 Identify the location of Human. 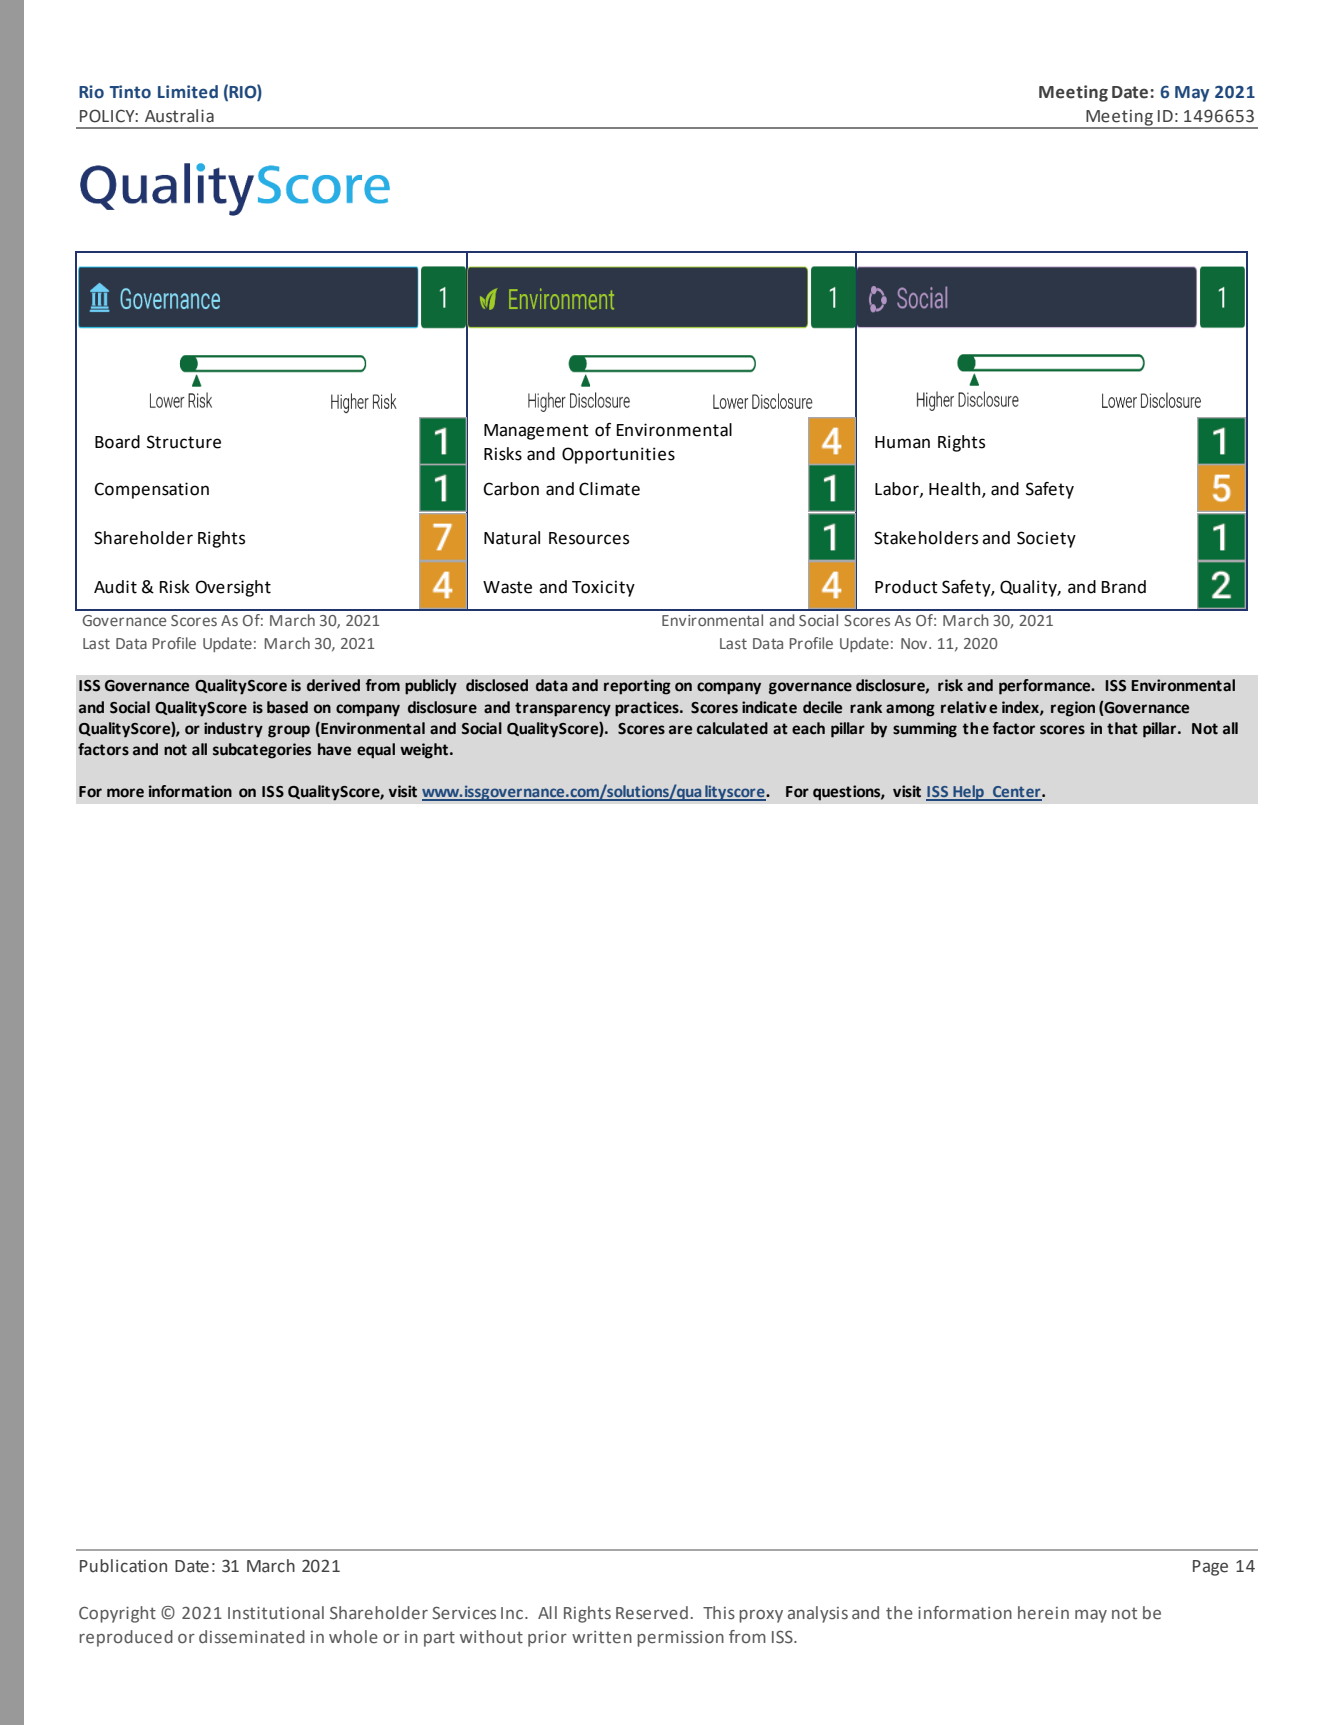
(902, 442).
